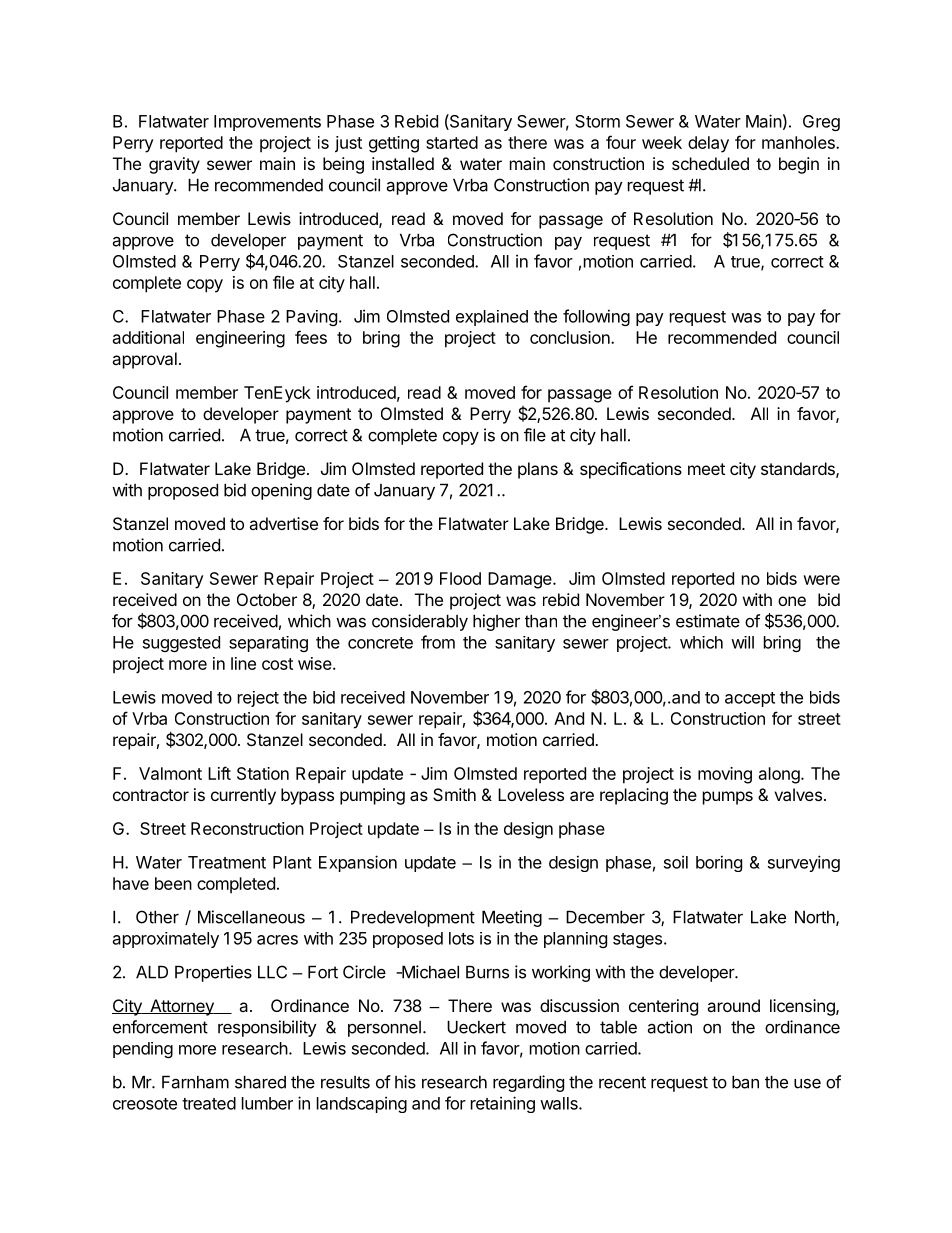  What do you see at coordinates (174, 165) in the image?
I see `gravity` at bounding box center [174, 165].
